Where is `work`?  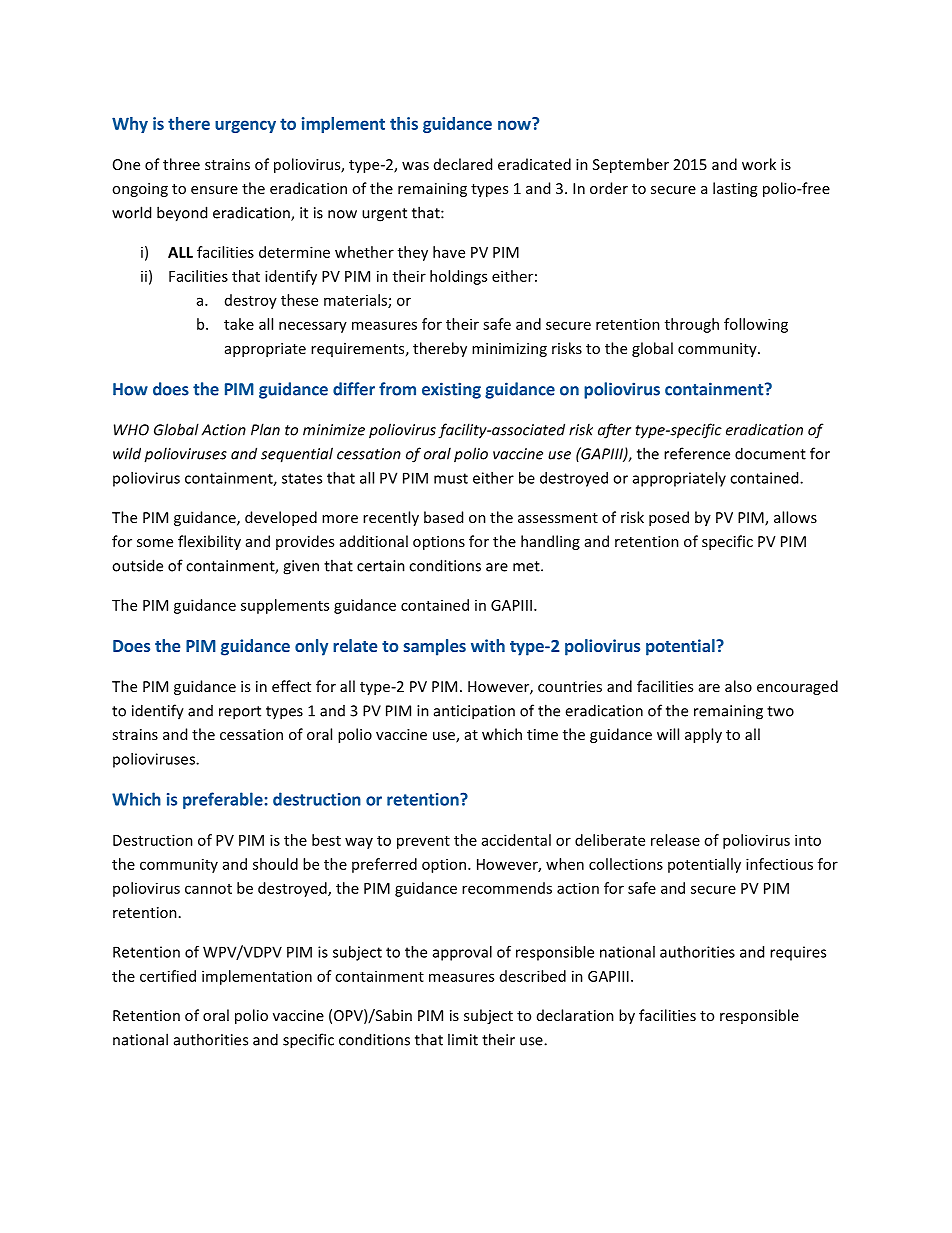
work is located at coordinates (759, 164).
